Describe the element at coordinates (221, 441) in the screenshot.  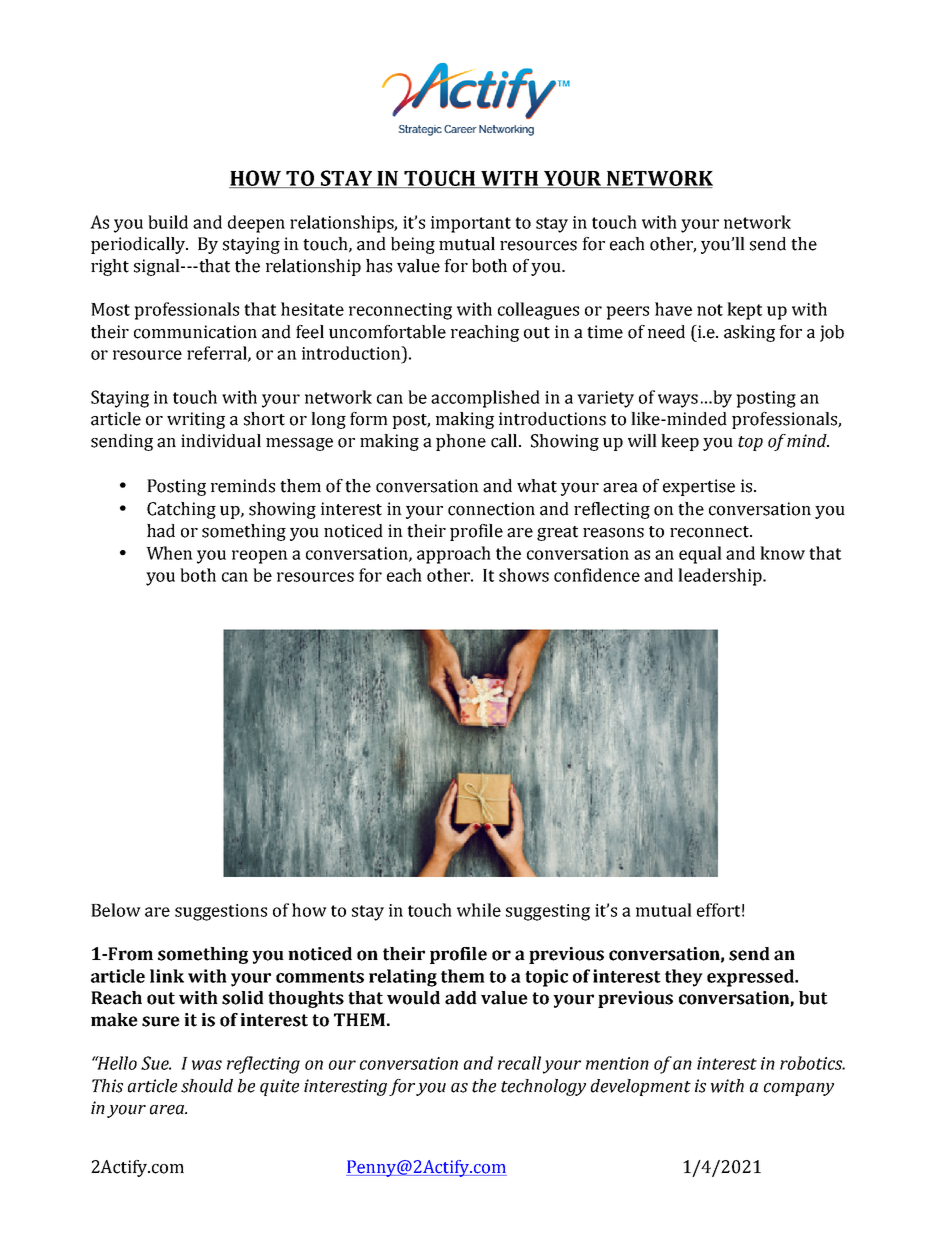
I see `individual` at that location.
